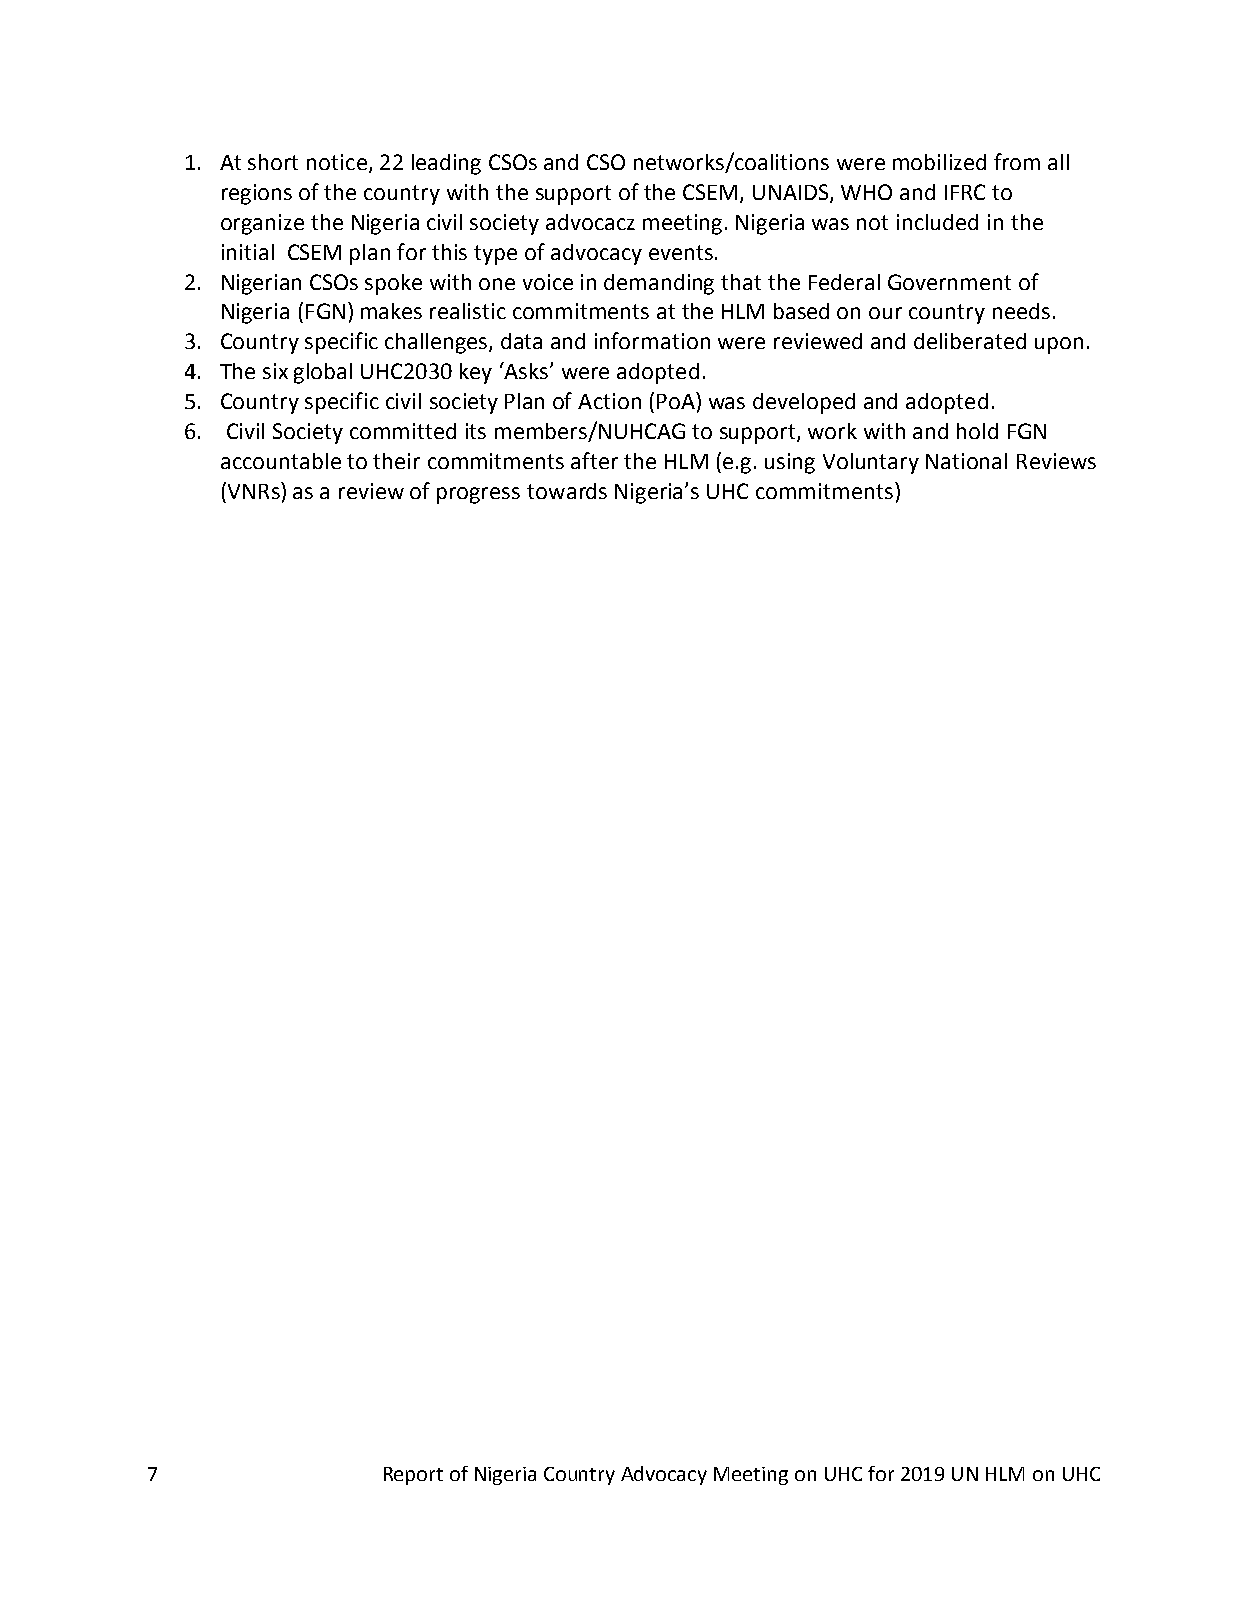 This document has height=1615, width=1248. Describe the element at coordinates (594, 460) in the document. I see `after` at that location.
